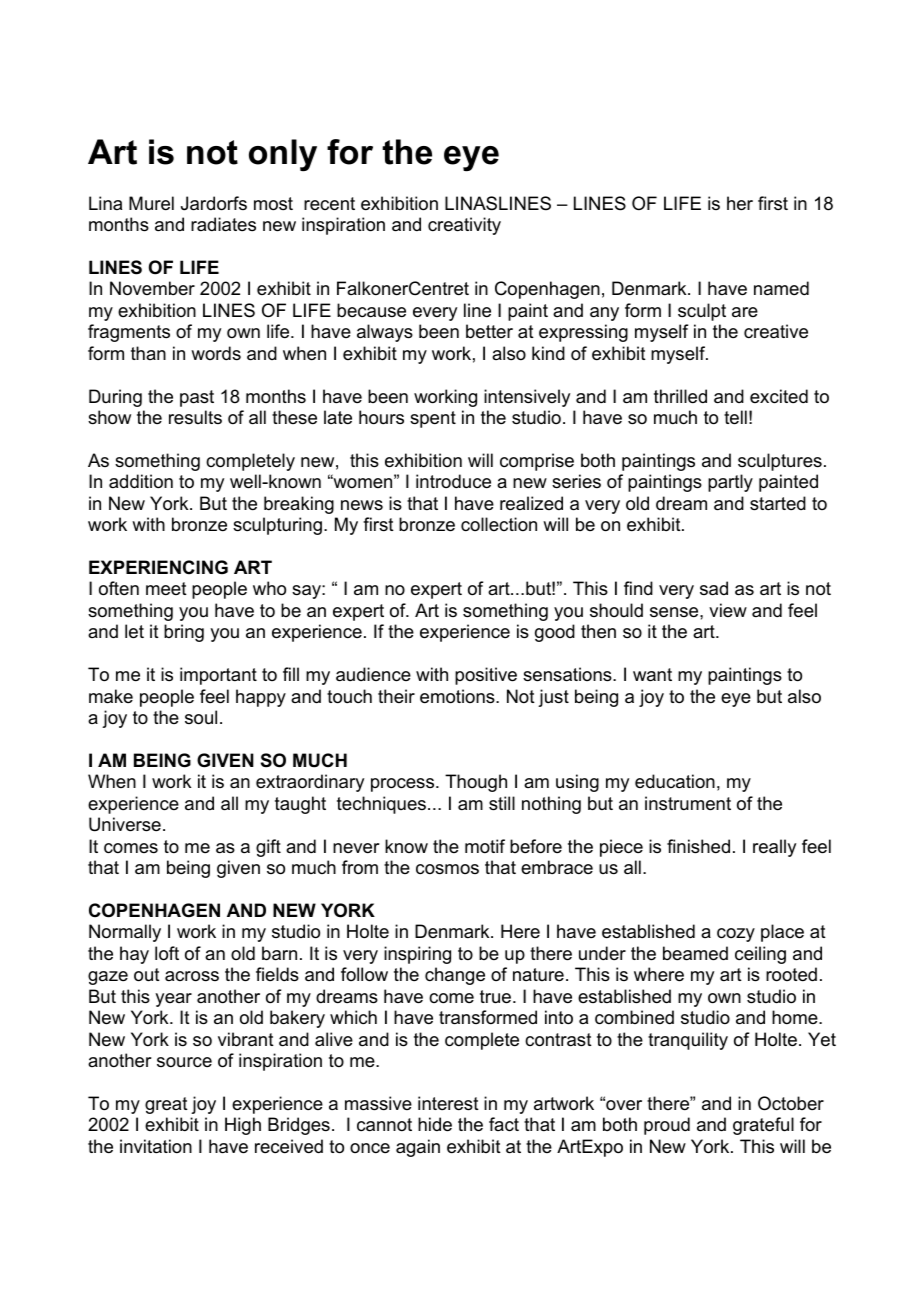 This screenshot has height=1308, width=924. What do you see at coordinates (675, 781) in the screenshot?
I see `education` at bounding box center [675, 781].
